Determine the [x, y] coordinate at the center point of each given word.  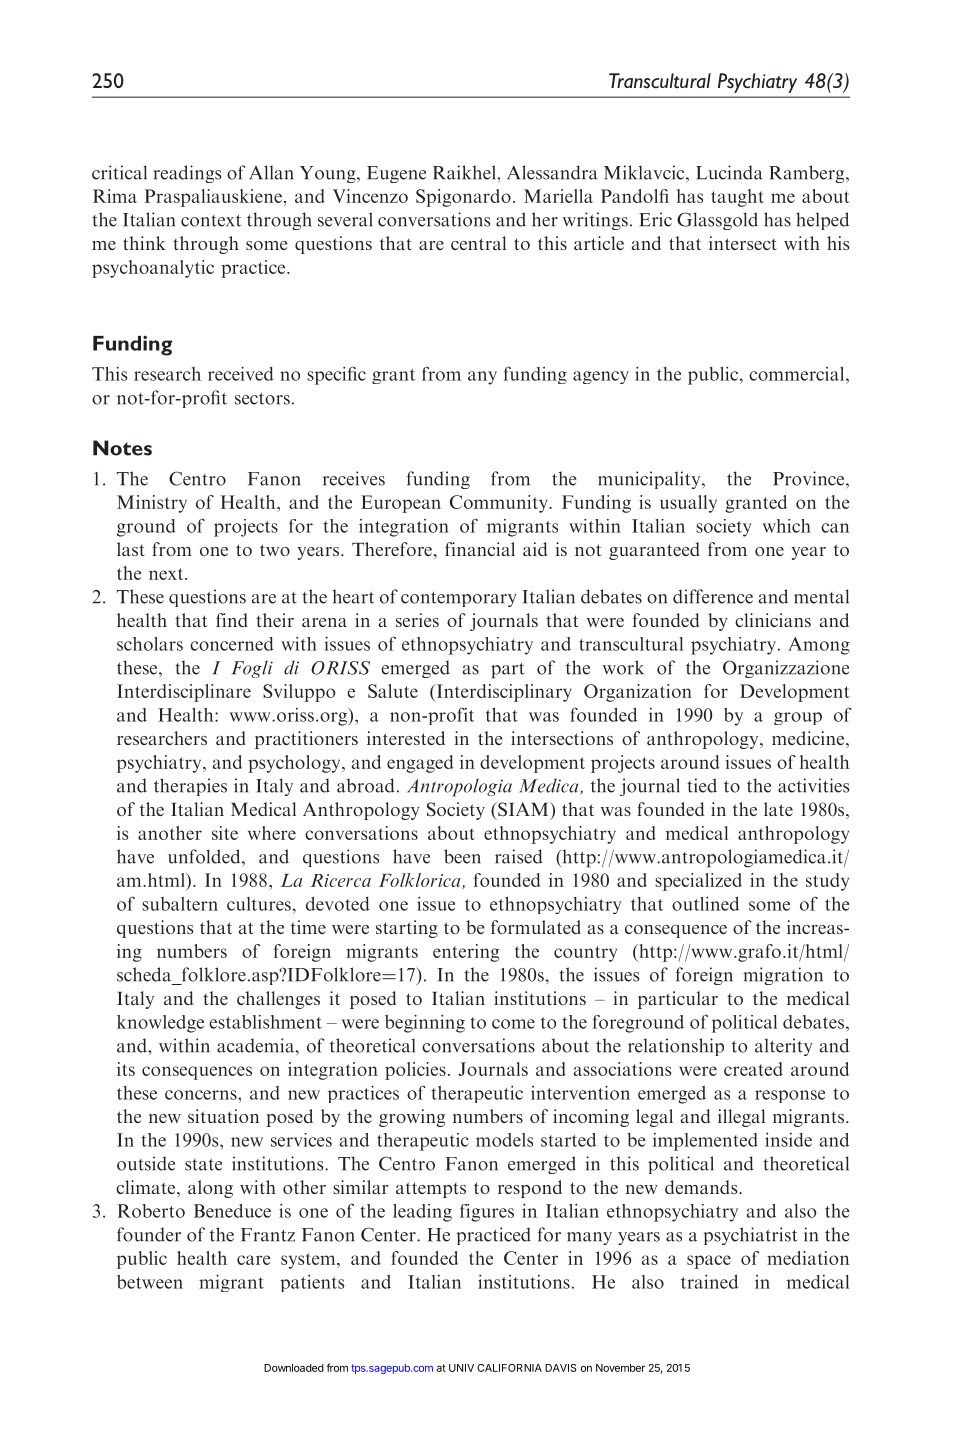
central [478, 243]
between [150, 1282]
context [211, 221]
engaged [420, 764]
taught [737, 198]
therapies [190, 787]
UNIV [461, 1368]
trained [709, 1282]
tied [702, 785]
